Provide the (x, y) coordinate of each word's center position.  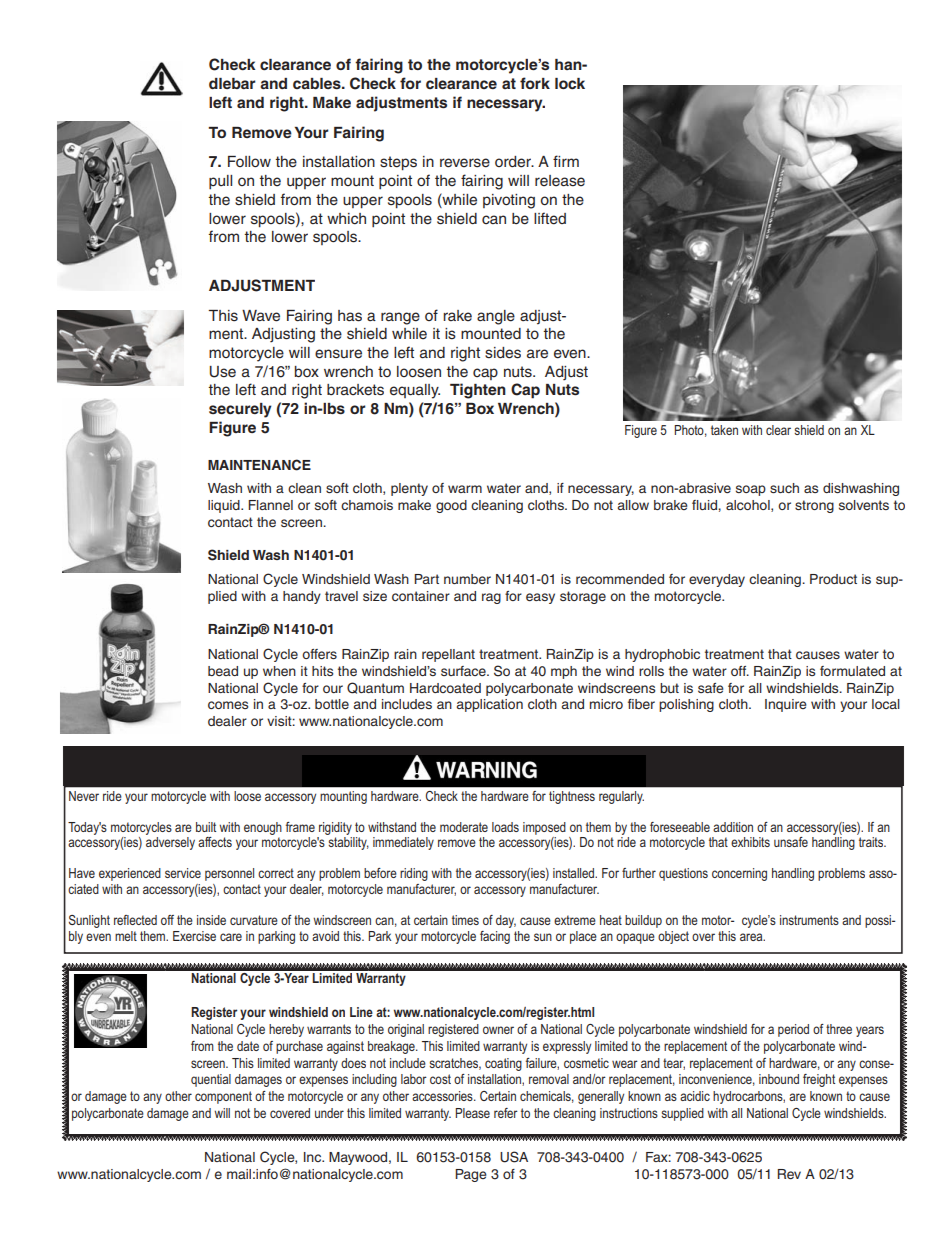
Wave (261, 316)
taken (724, 430)
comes (228, 705)
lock (570, 83)
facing (495, 937)
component (223, 1097)
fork (535, 83)
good (451, 506)
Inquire (786, 705)
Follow (249, 161)
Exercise (194, 936)
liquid (225, 506)
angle (496, 317)
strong (814, 506)
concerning (739, 874)
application (490, 705)
